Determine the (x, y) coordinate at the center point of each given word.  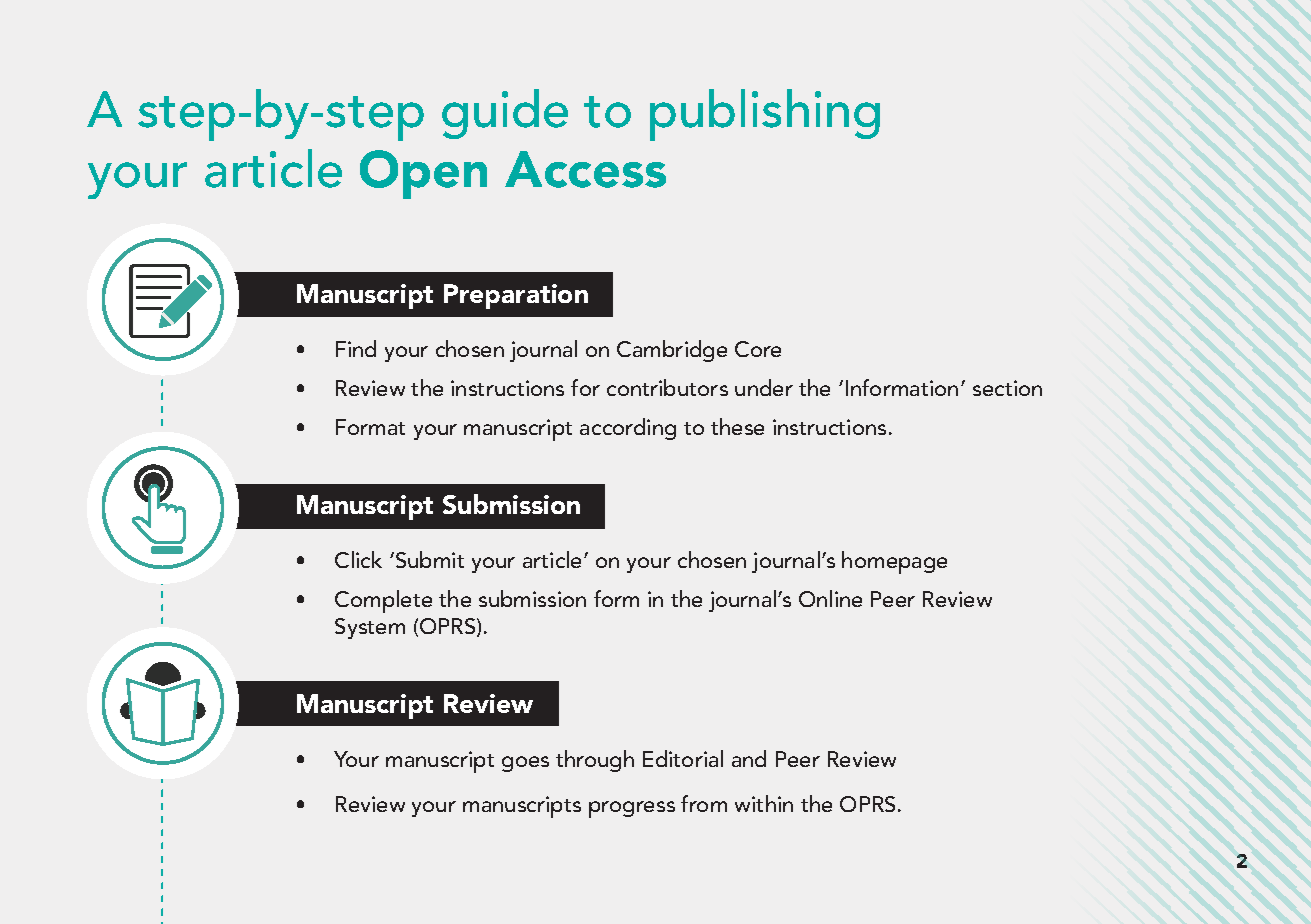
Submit (428, 559)
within (764, 803)
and (749, 758)
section (1007, 388)
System (370, 628)
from (704, 803)
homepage (894, 562)
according (628, 429)
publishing (765, 115)
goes (525, 764)
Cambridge (672, 351)
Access (585, 169)
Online (830, 598)
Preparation (516, 296)
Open (423, 174)
